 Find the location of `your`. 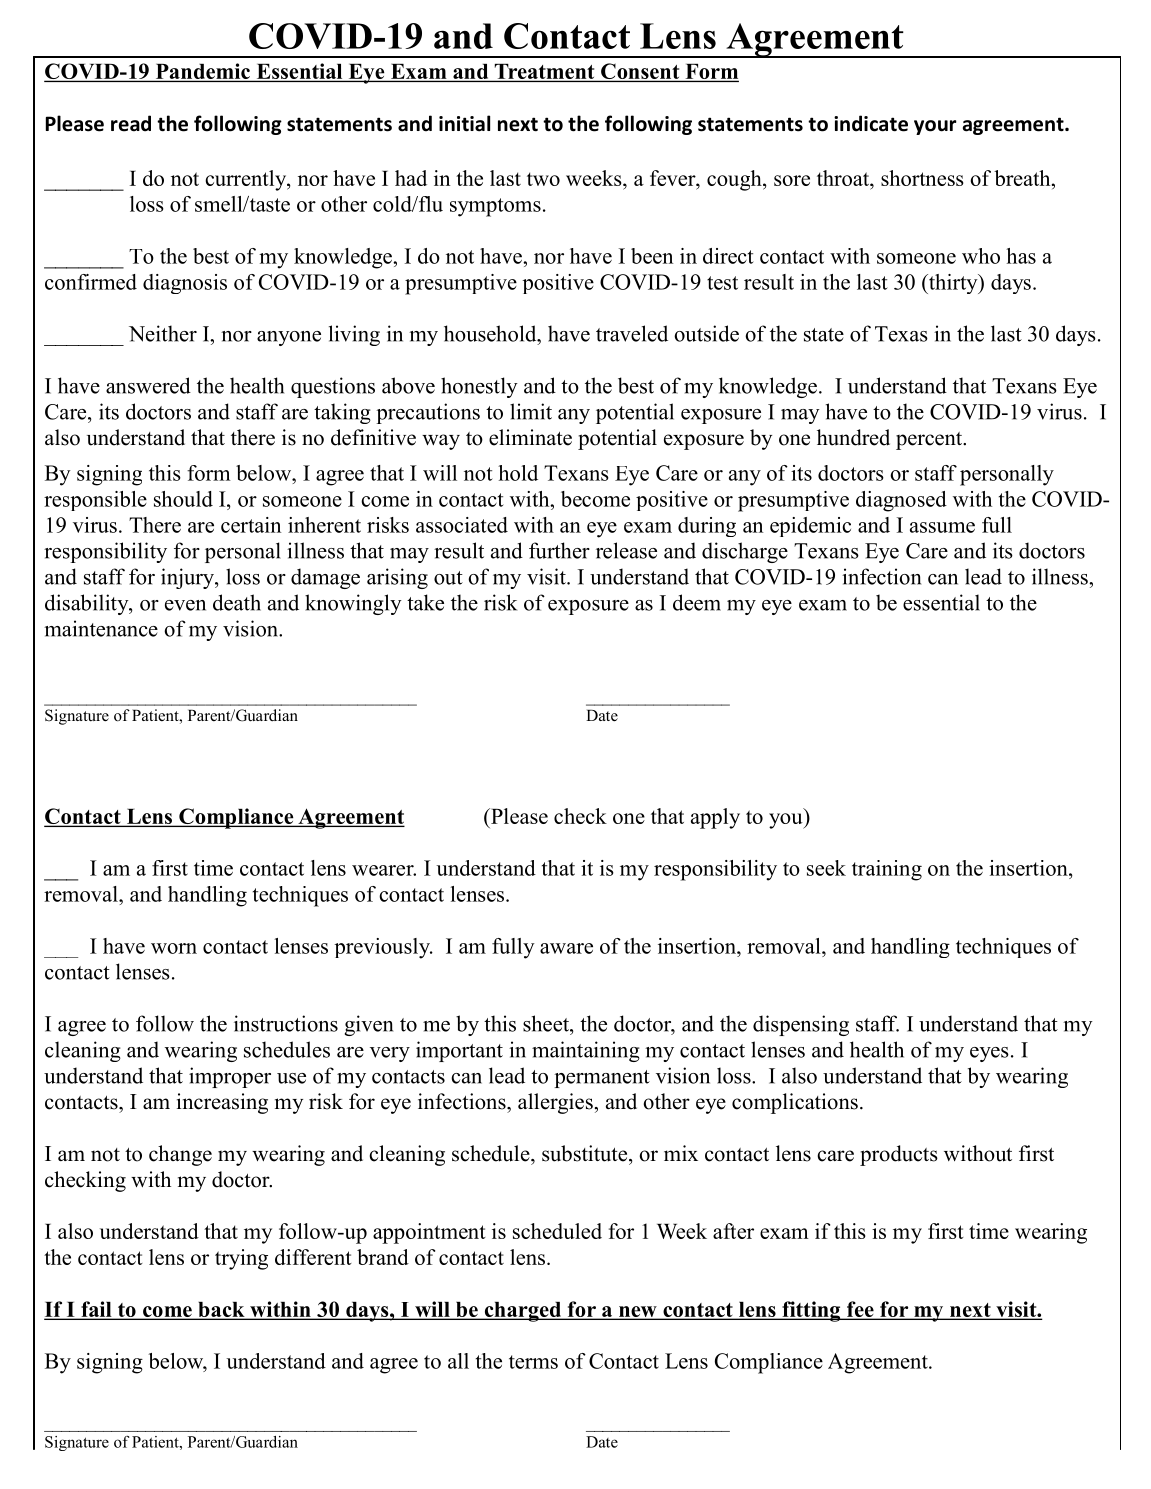

your is located at coordinates (935, 127).
